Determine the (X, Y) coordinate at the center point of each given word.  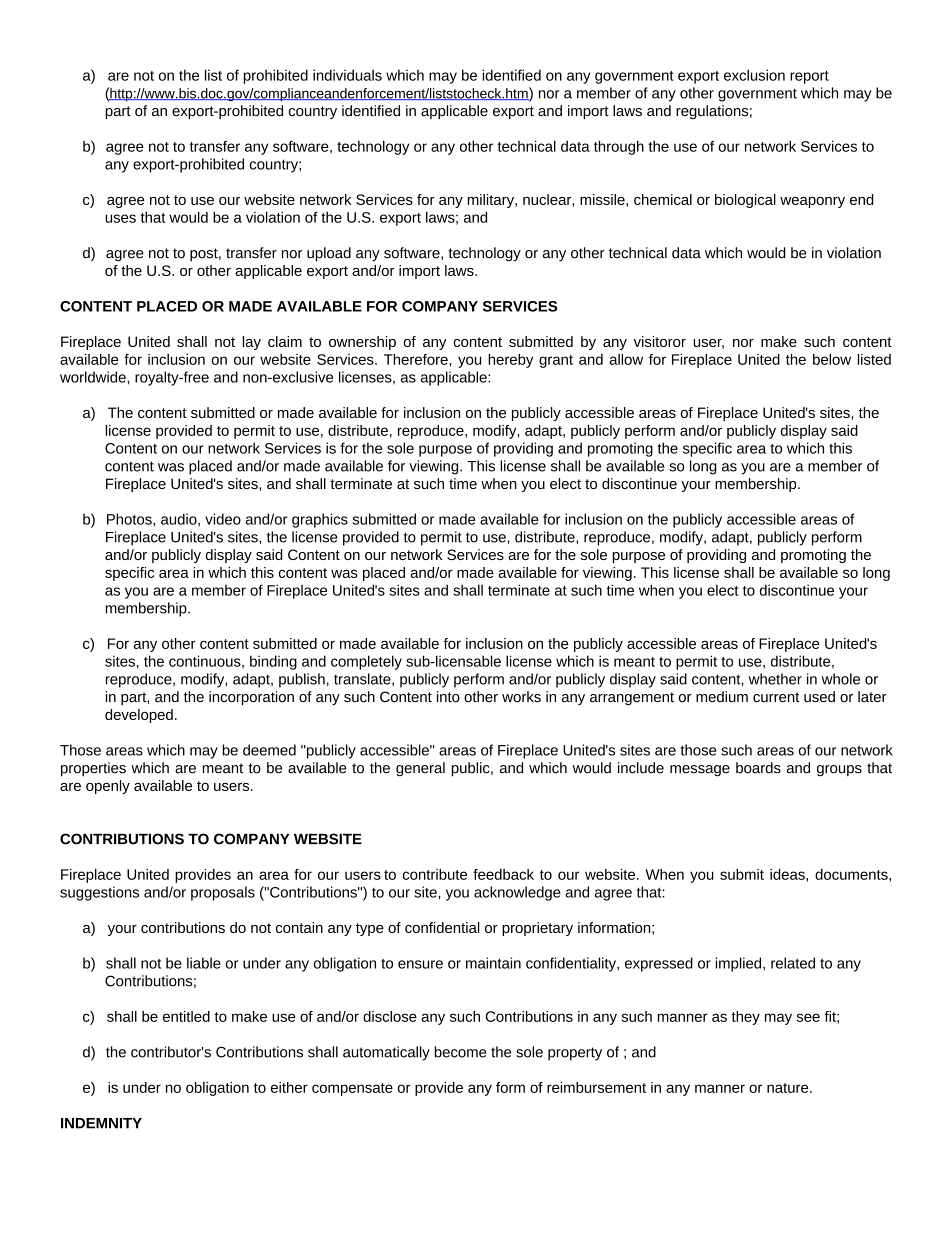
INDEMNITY (101, 1123)
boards (758, 768)
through (619, 147)
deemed (269, 750)
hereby (510, 361)
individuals (347, 75)
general (420, 769)
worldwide (94, 377)
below (832, 359)
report (809, 77)
